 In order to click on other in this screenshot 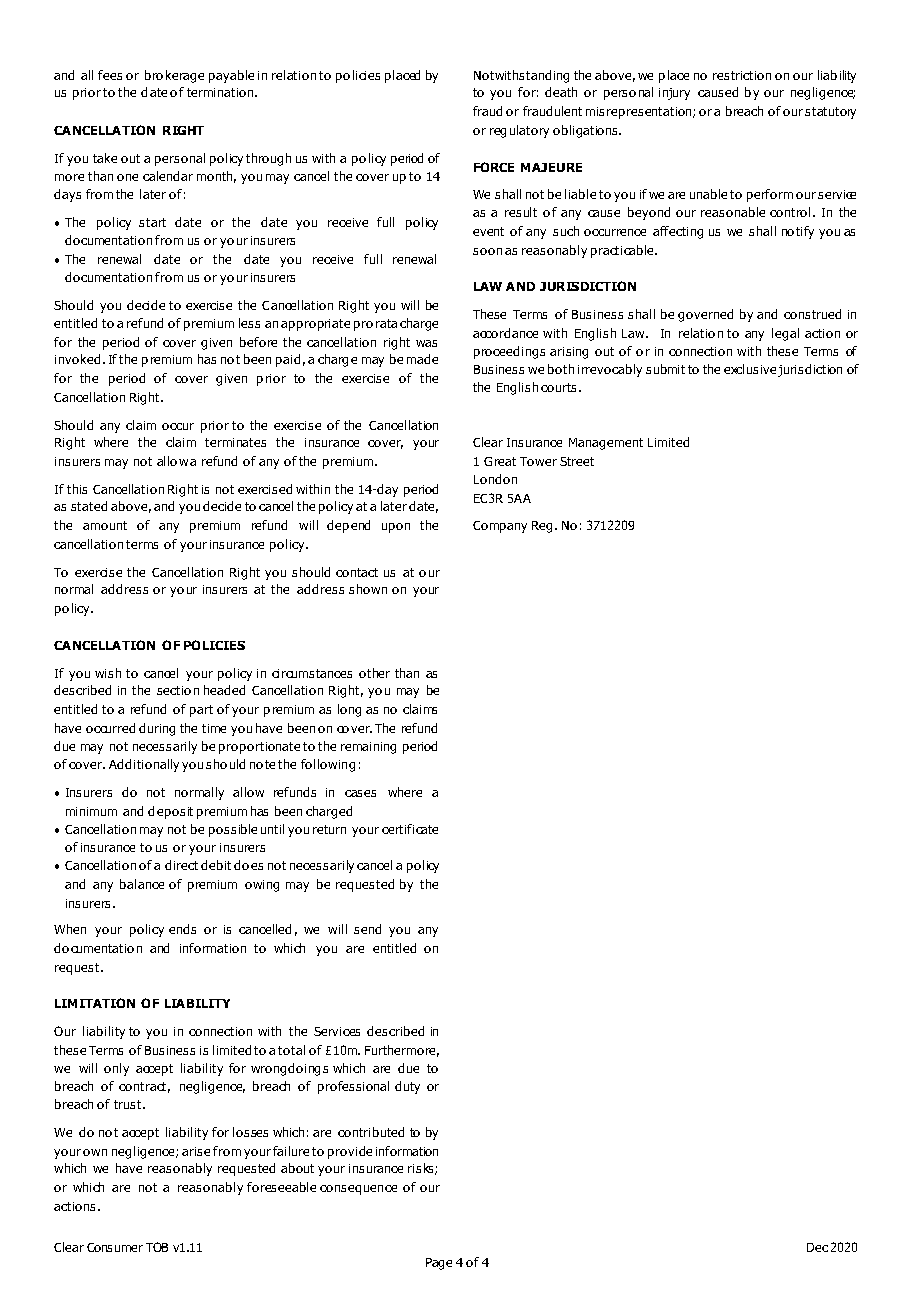, I will do `click(374, 673)`.
